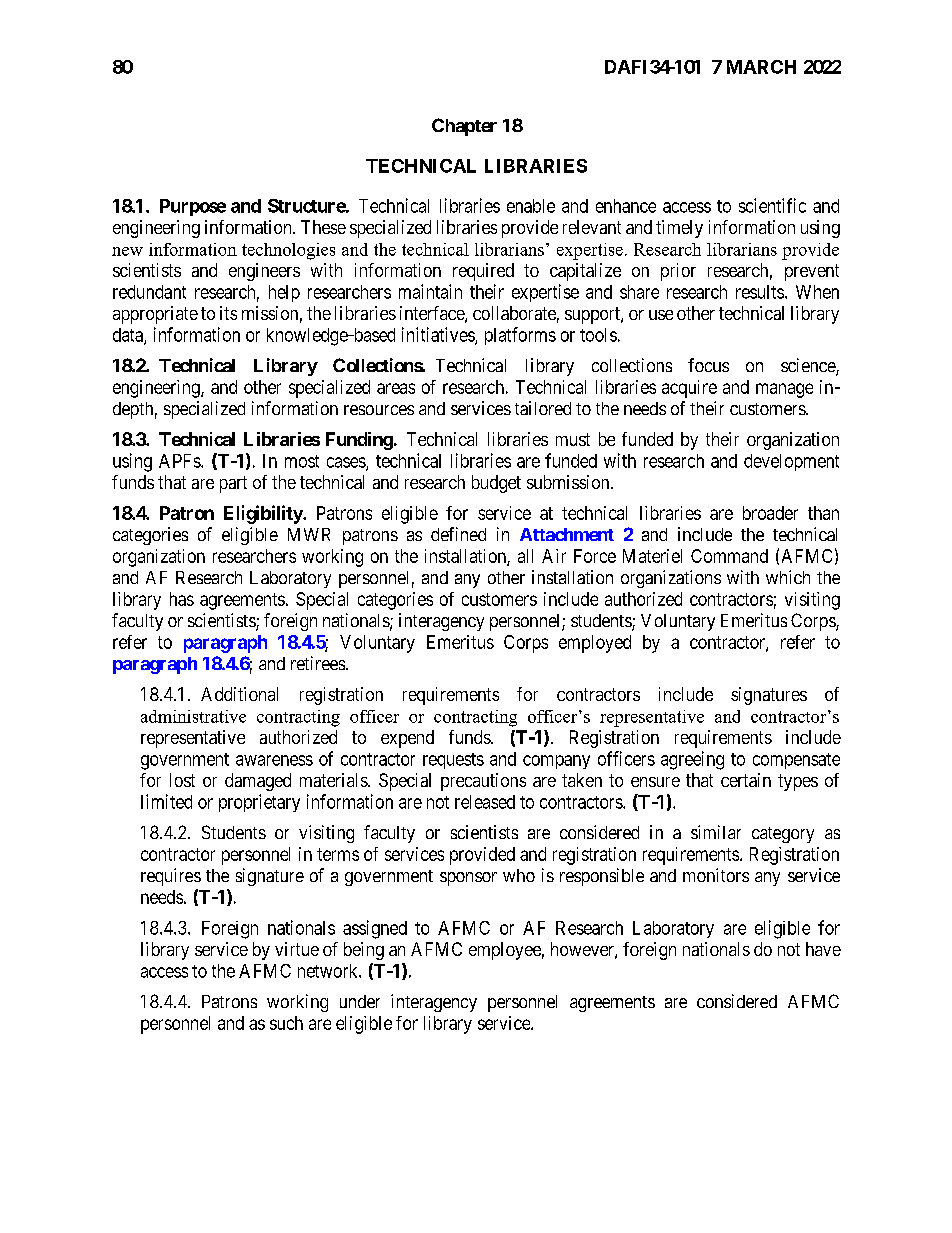 The width and height of the page is (952, 1233). I want to click on Command, so click(729, 556).
